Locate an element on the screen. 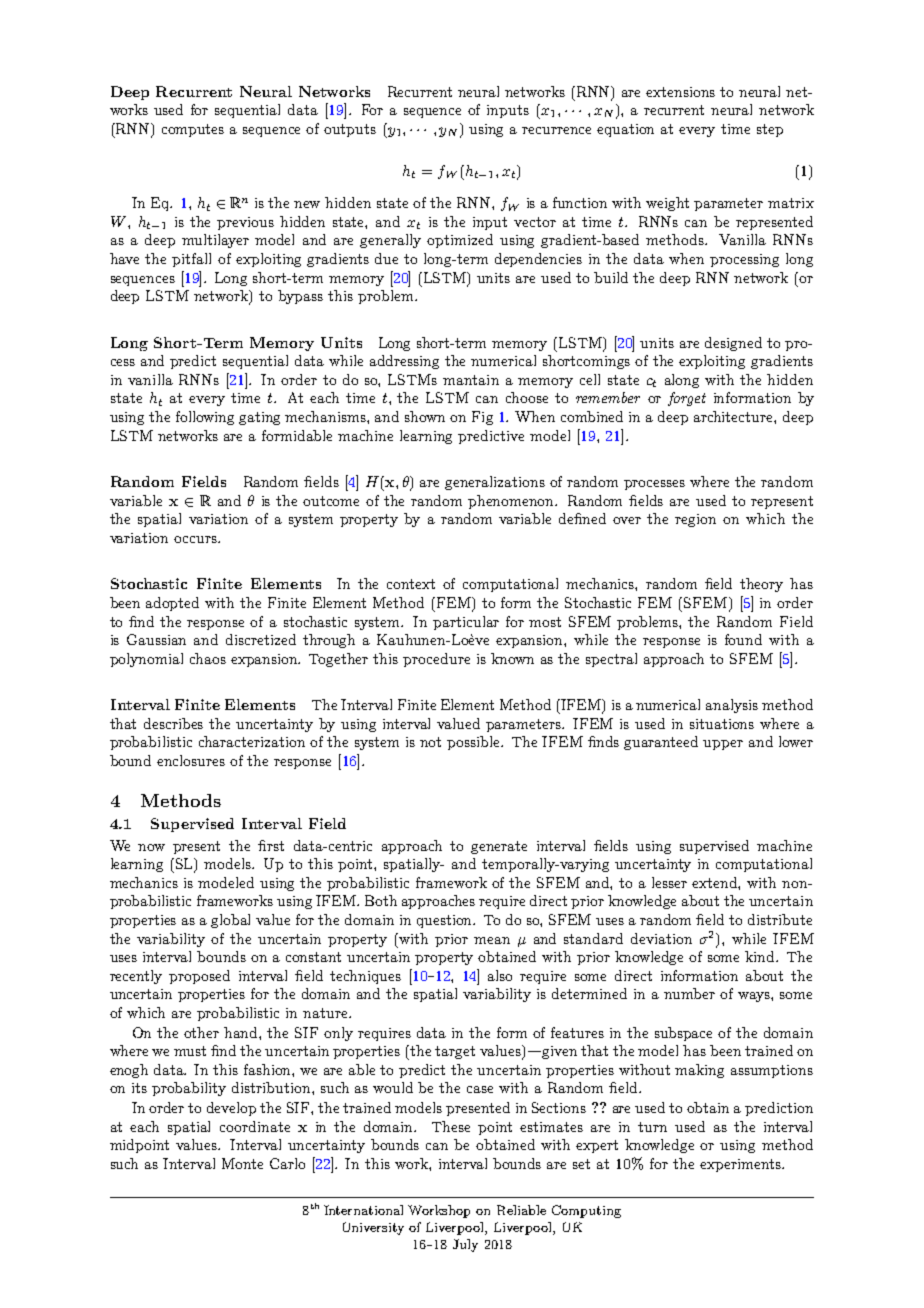  extensions is located at coordinates (680, 92).
